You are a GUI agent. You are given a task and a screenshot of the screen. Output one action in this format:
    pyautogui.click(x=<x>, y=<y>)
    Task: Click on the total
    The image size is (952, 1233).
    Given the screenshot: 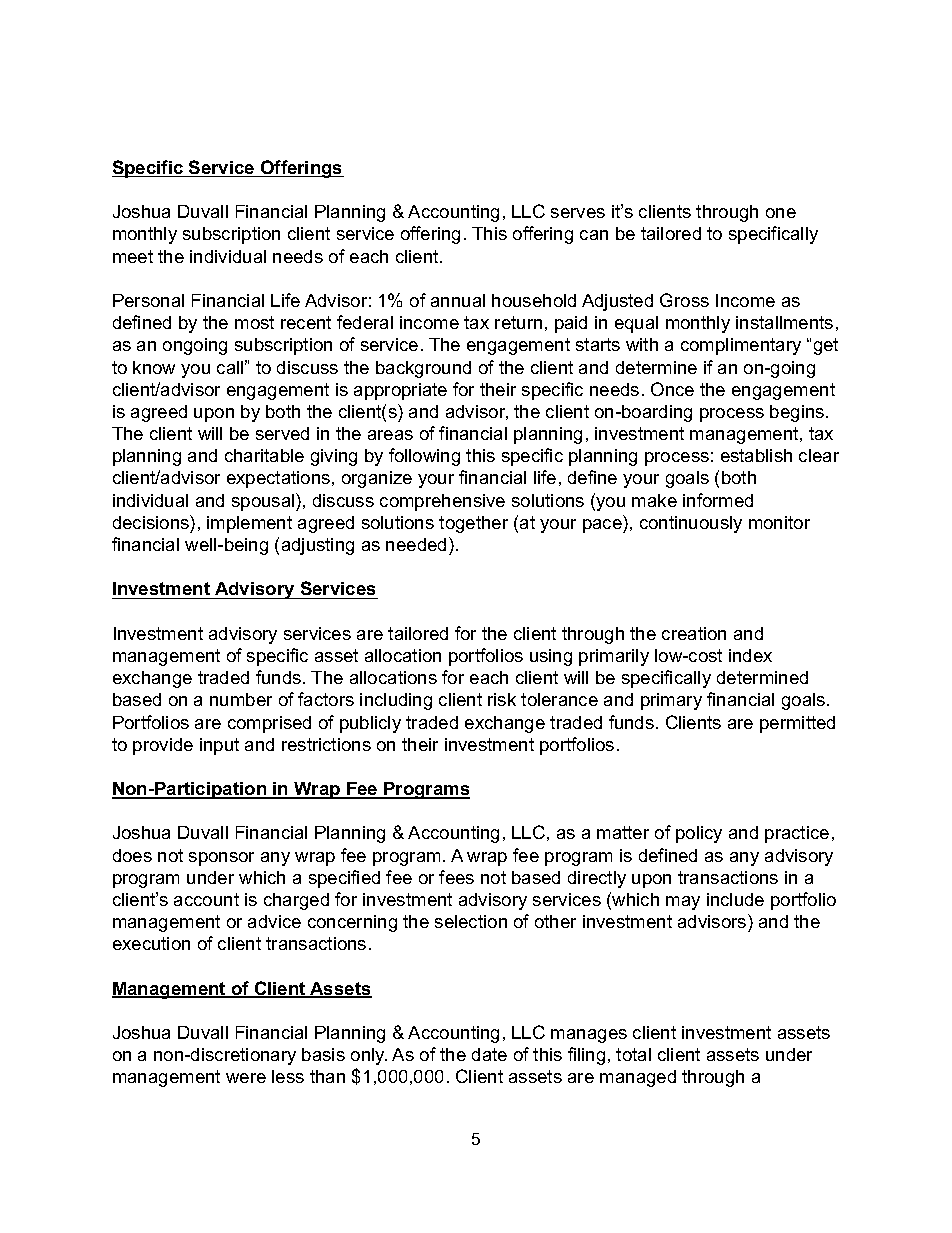 What is the action you would take?
    pyautogui.click(x=633, y=1054)
